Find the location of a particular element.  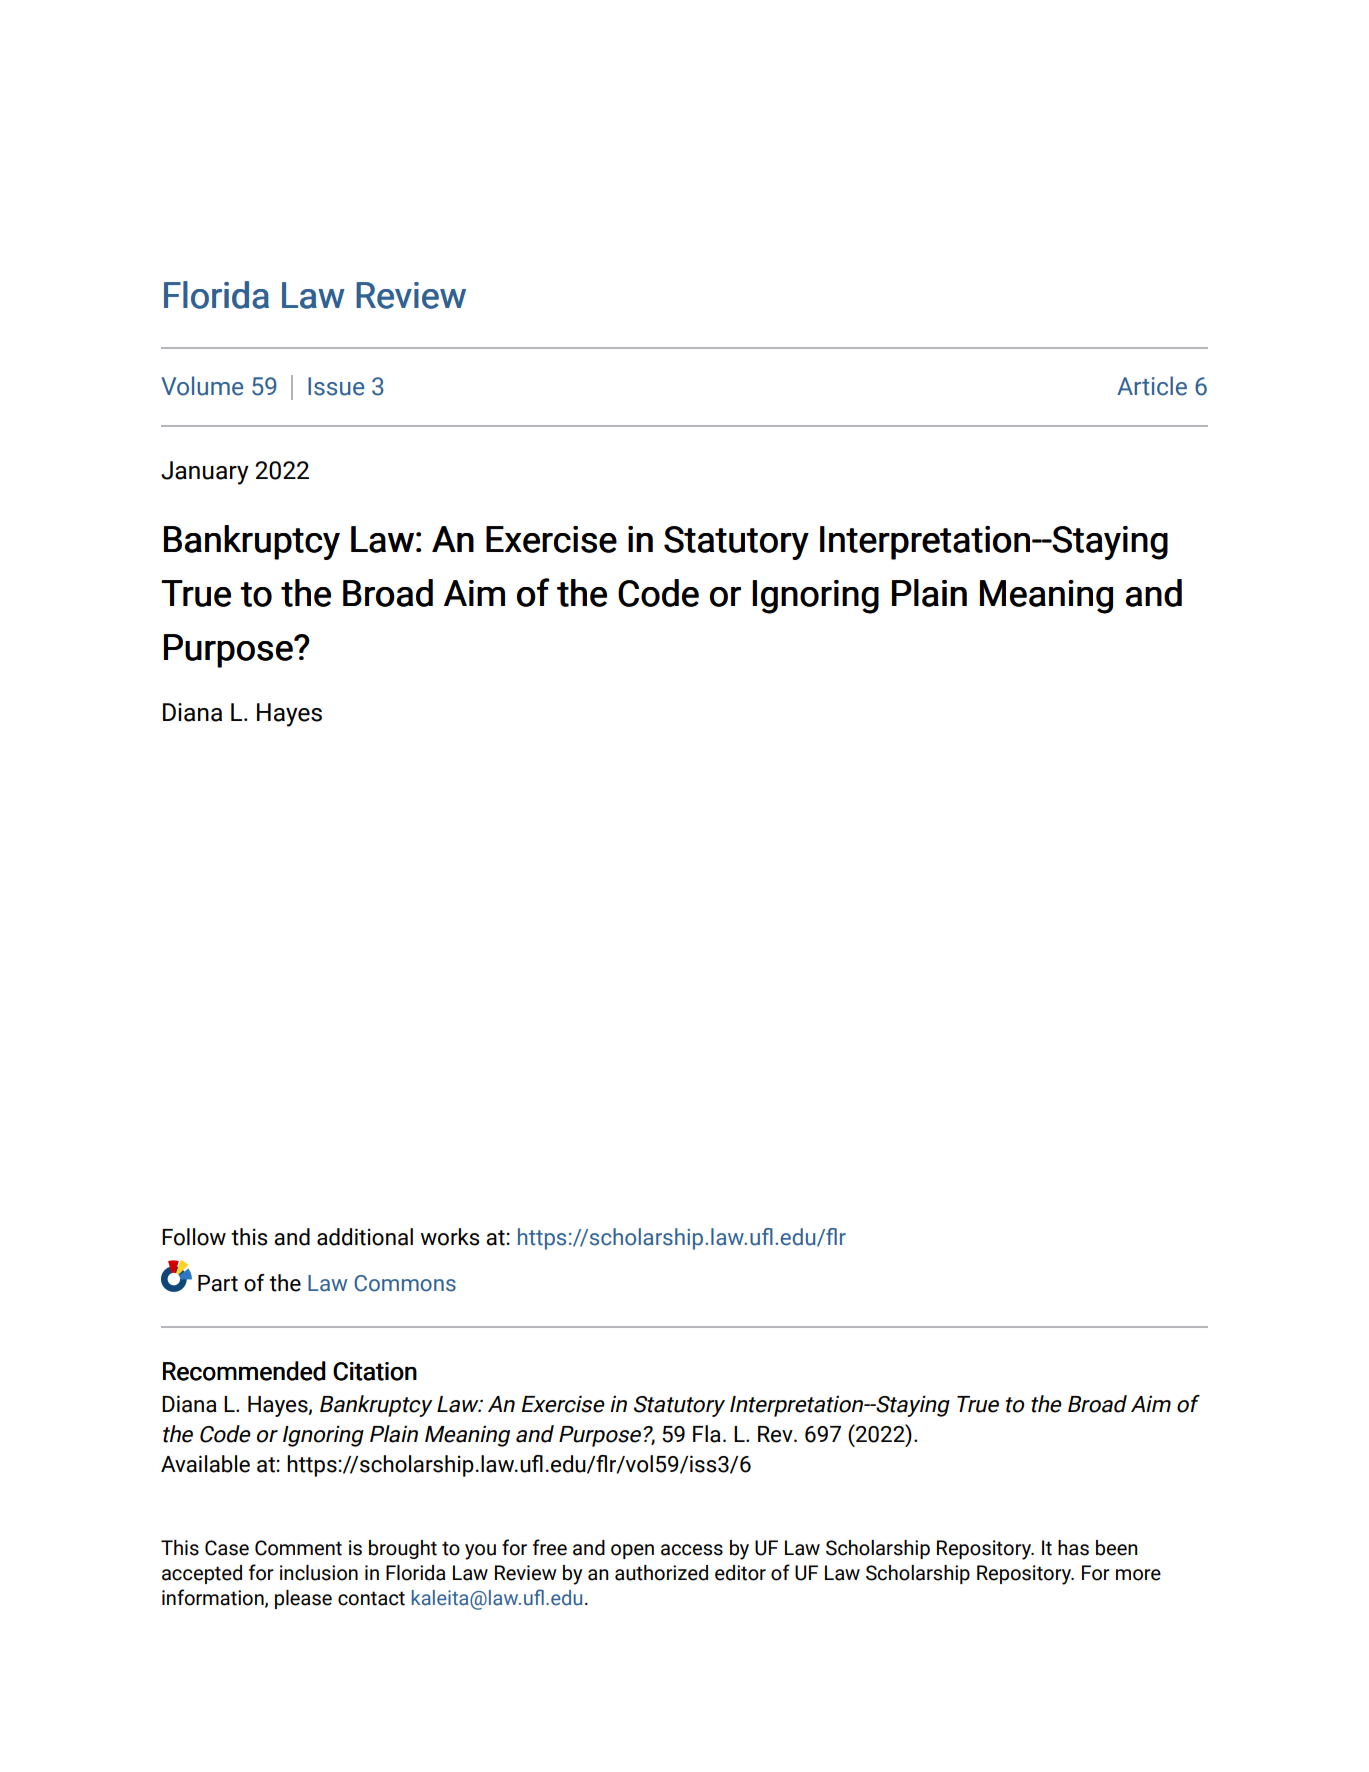

Volume is located at coordinates (202, 386).
